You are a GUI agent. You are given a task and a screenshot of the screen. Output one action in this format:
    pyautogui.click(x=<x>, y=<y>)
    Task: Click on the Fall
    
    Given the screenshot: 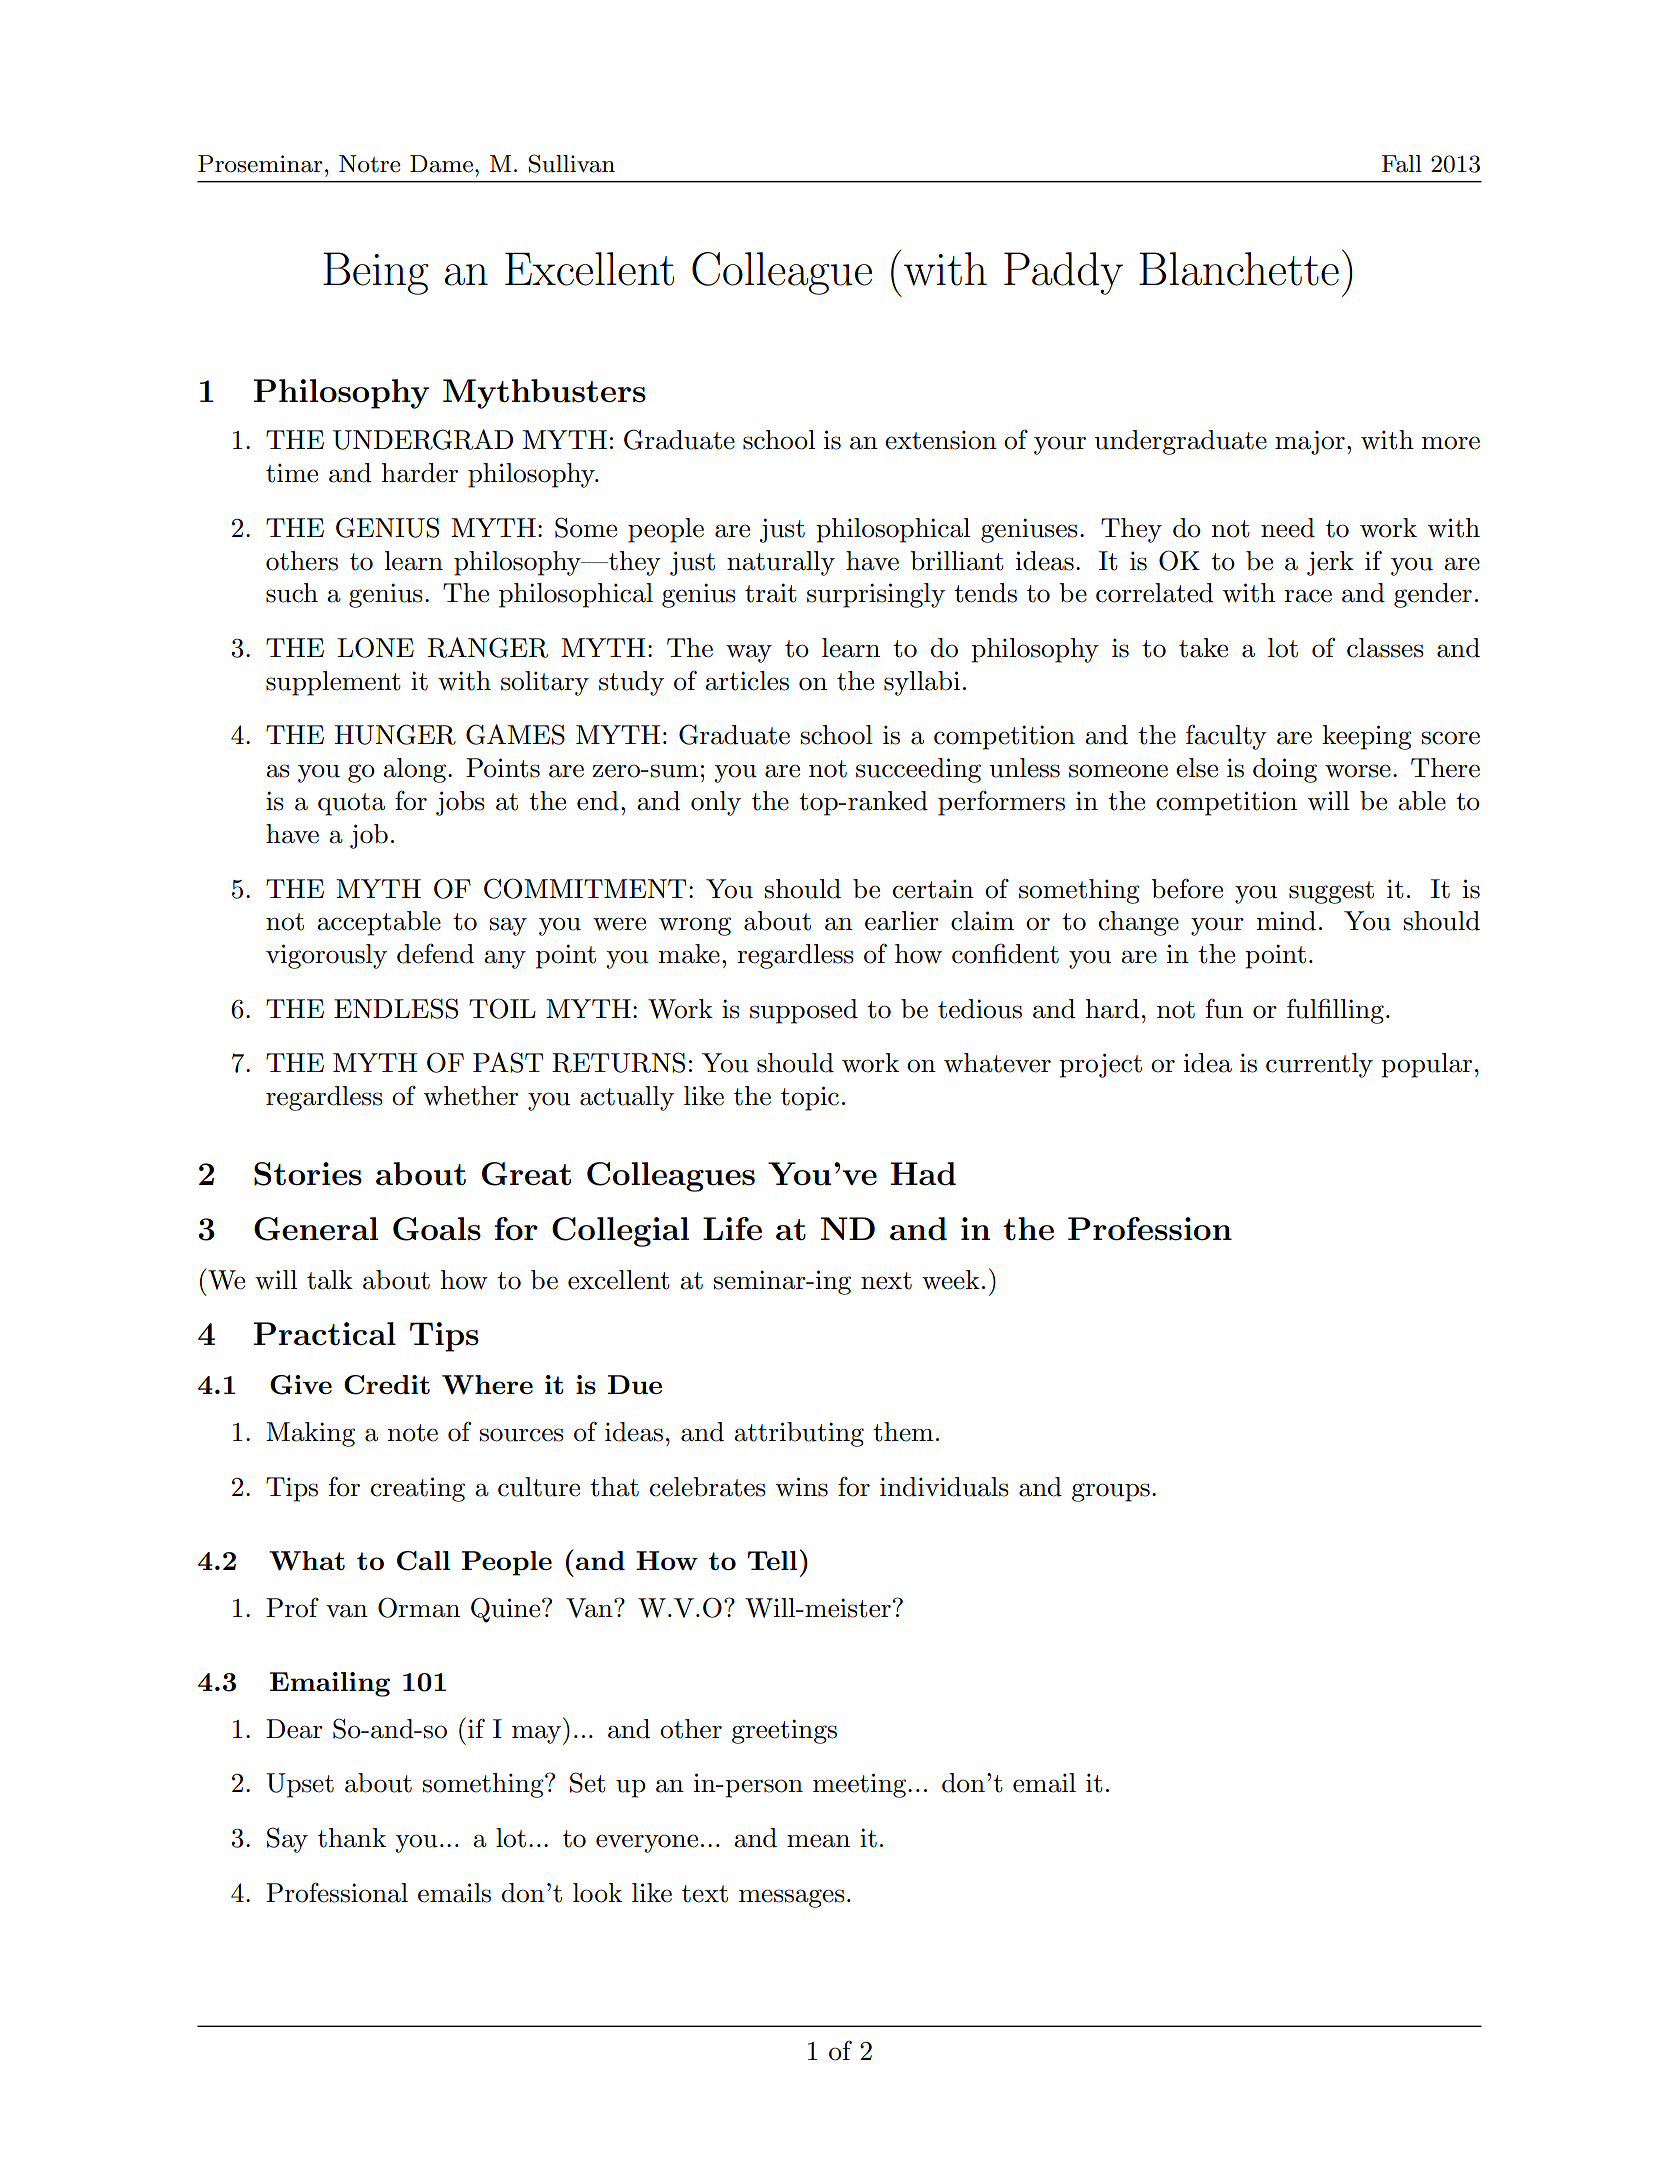 What is the action you would take?
    pyautogui.click(x=1402, y=164)
